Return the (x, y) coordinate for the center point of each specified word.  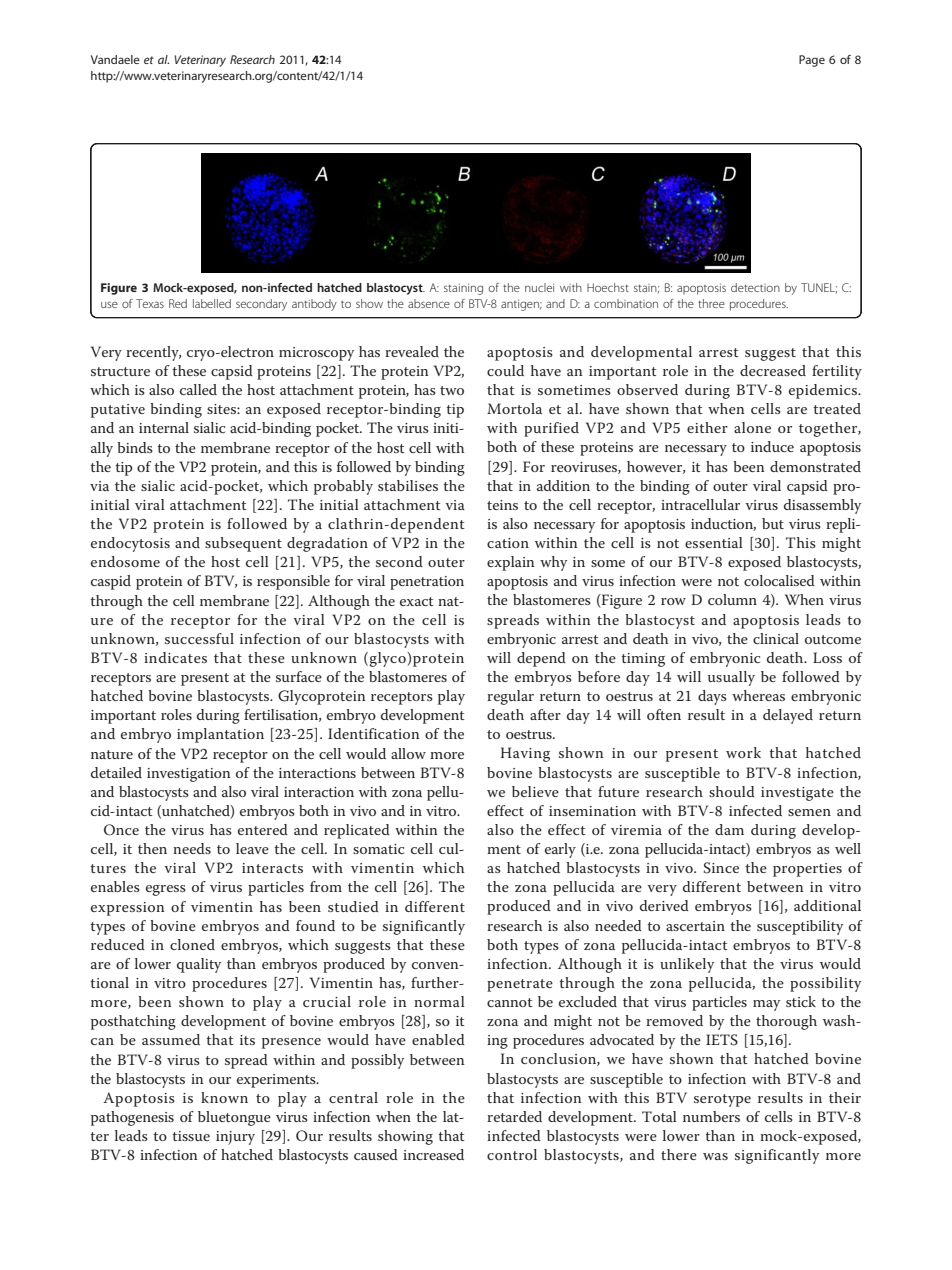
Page (812, 61)
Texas (150, 303)
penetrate (520, 985)
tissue (191, 1136)
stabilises (408, 485)
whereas (758, 695)
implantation (220, 735)
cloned (192, 944)
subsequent (243, 544)
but (773, 523)
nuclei (539, 287)
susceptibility (800, 927)
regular (510, 697)
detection (755, 287)
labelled (212, 303)
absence (429, 303)
